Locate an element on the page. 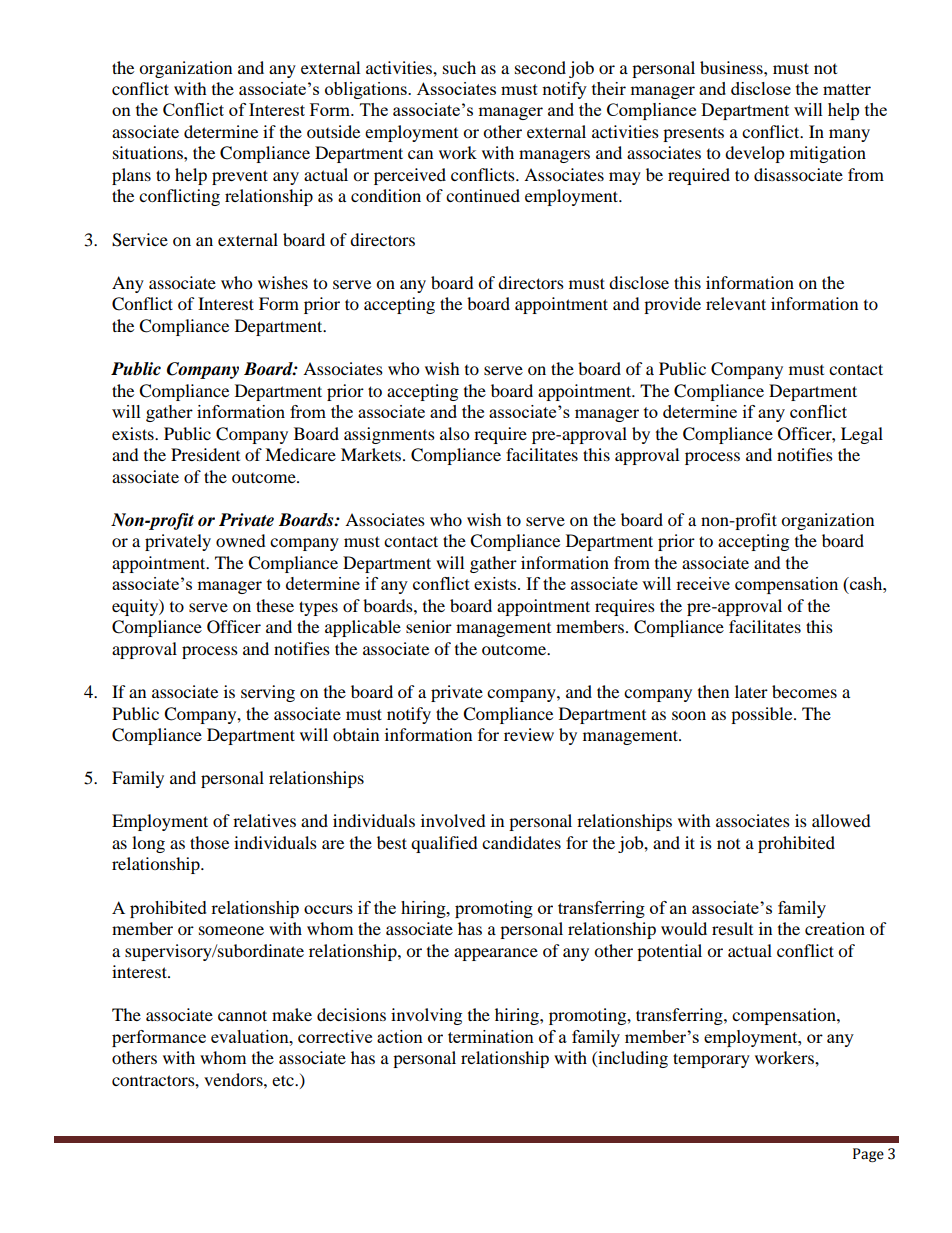 This page has width=952, height=1233. receive is located at coordinates (703, 583).
